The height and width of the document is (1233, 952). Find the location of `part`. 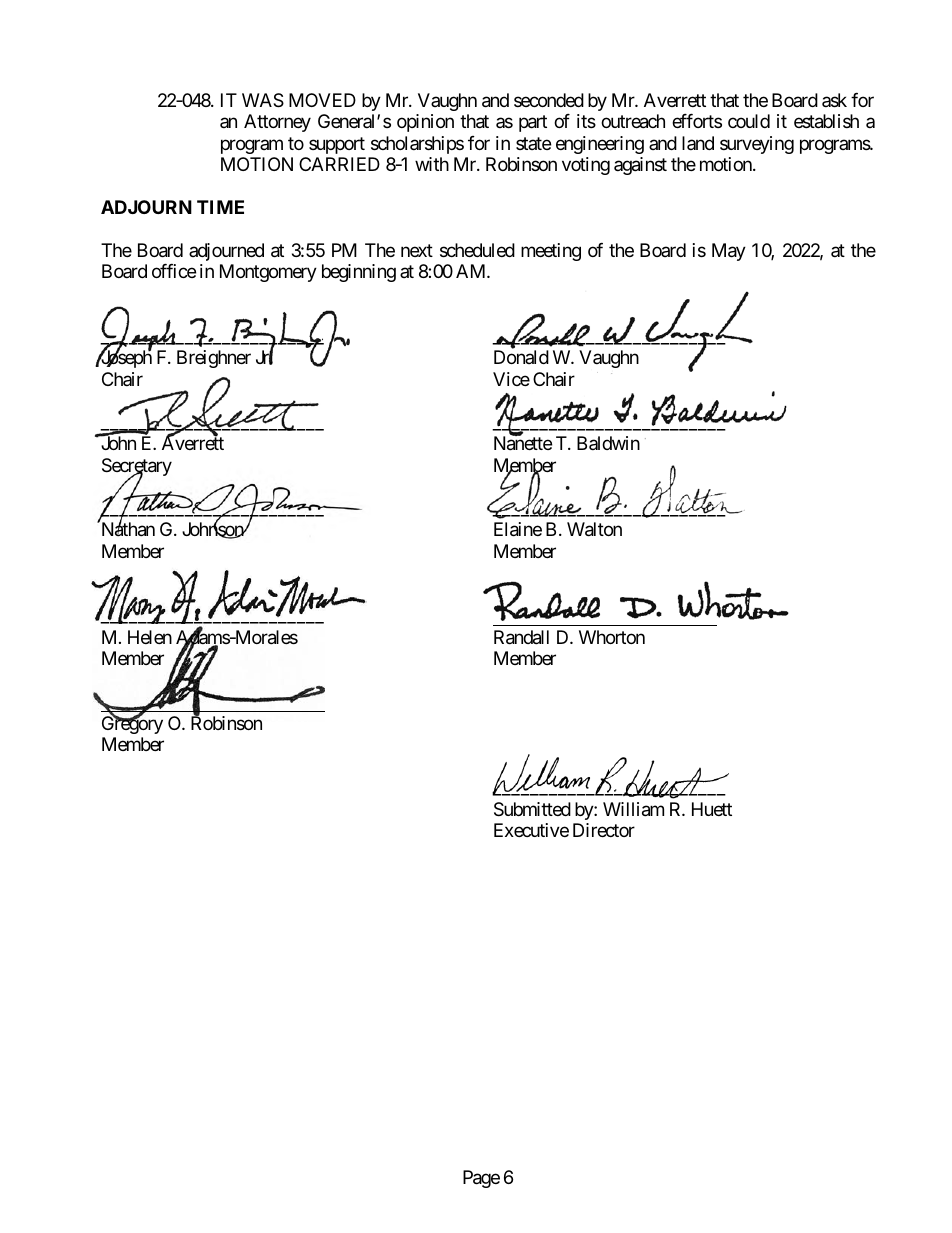

part is located at coordinates (533, 123).
